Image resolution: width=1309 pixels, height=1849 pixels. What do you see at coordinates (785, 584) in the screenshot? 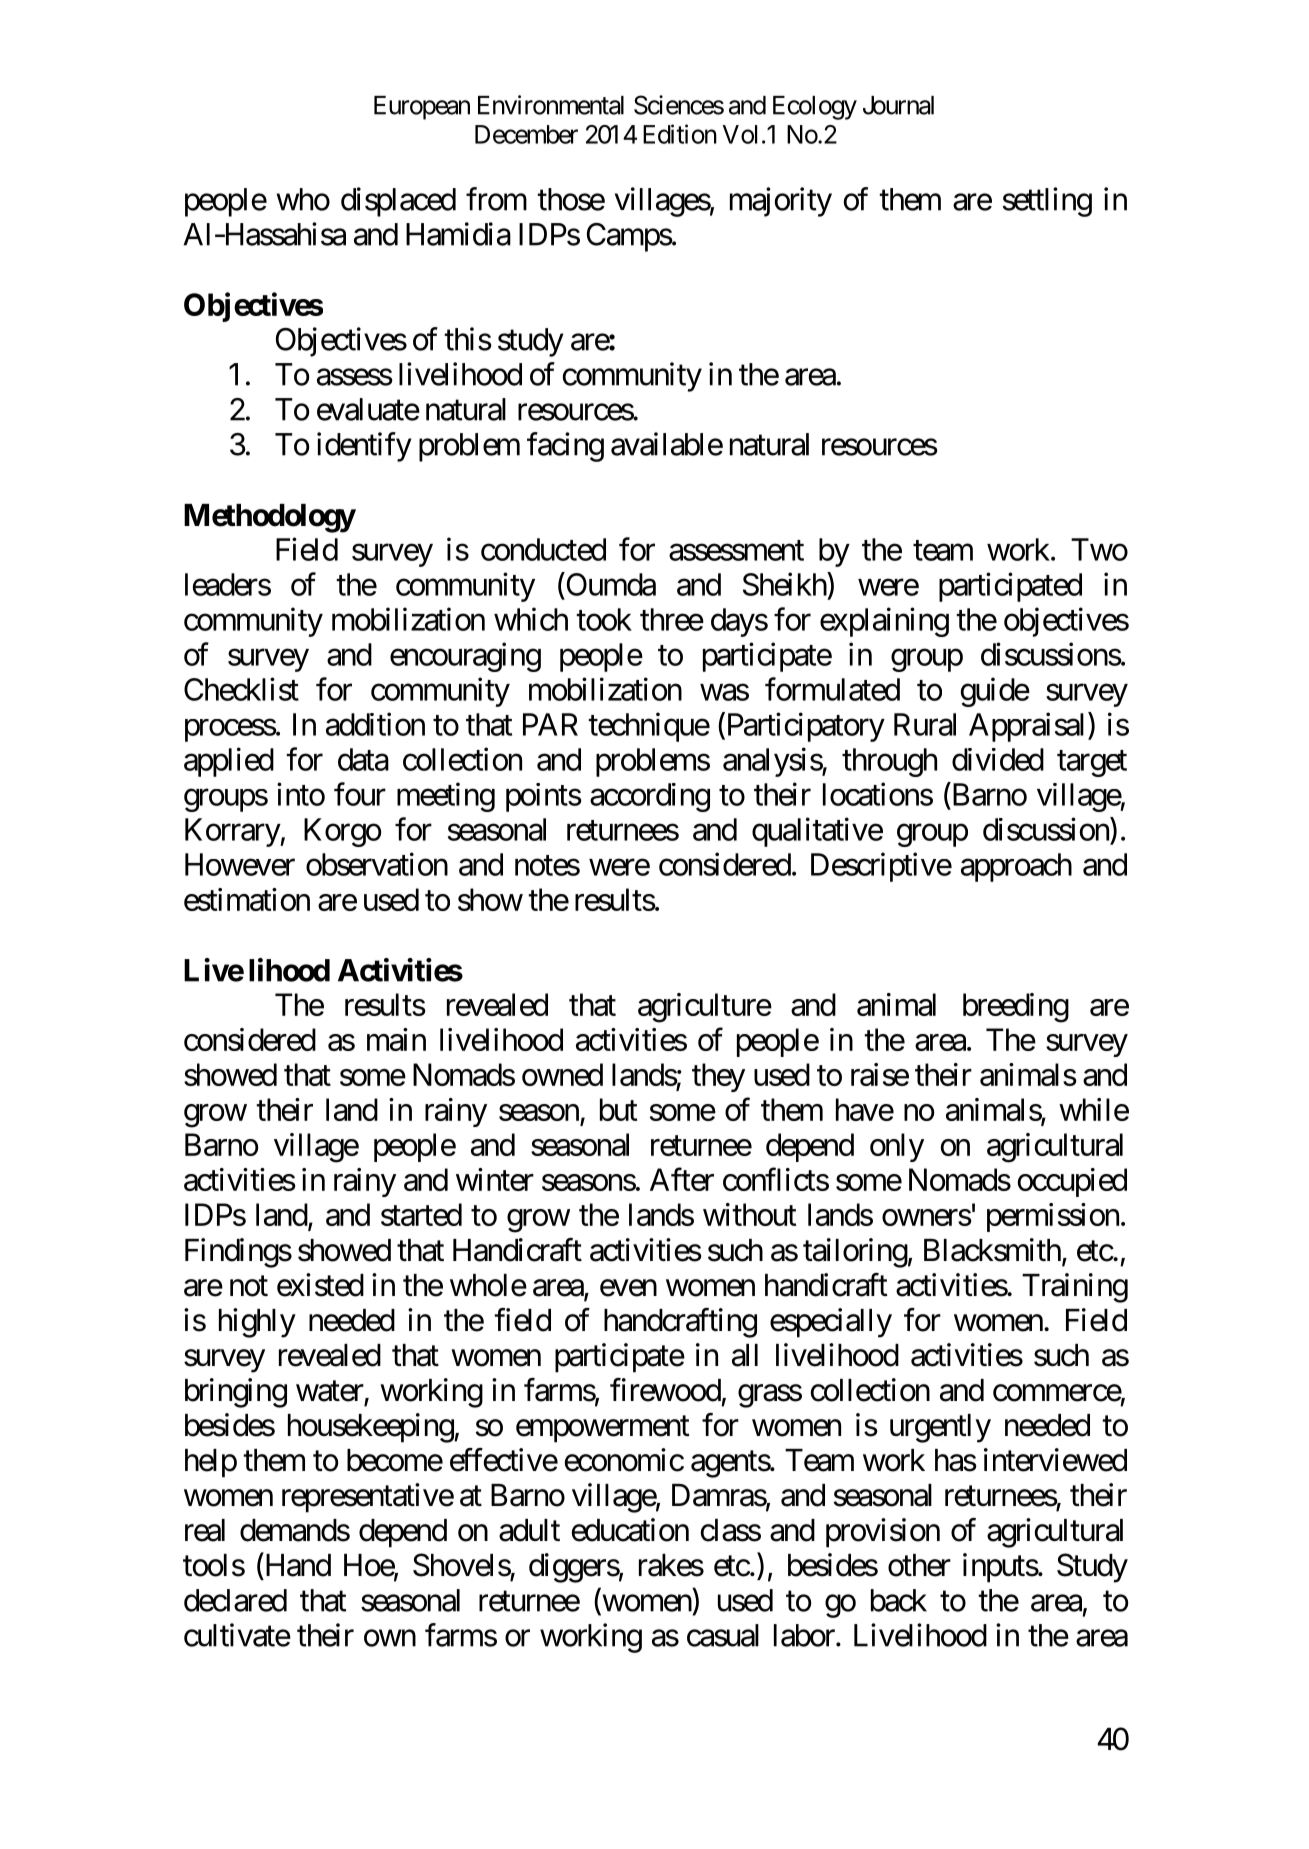
I see `Sheikh` at bounding box center [785, 584].
